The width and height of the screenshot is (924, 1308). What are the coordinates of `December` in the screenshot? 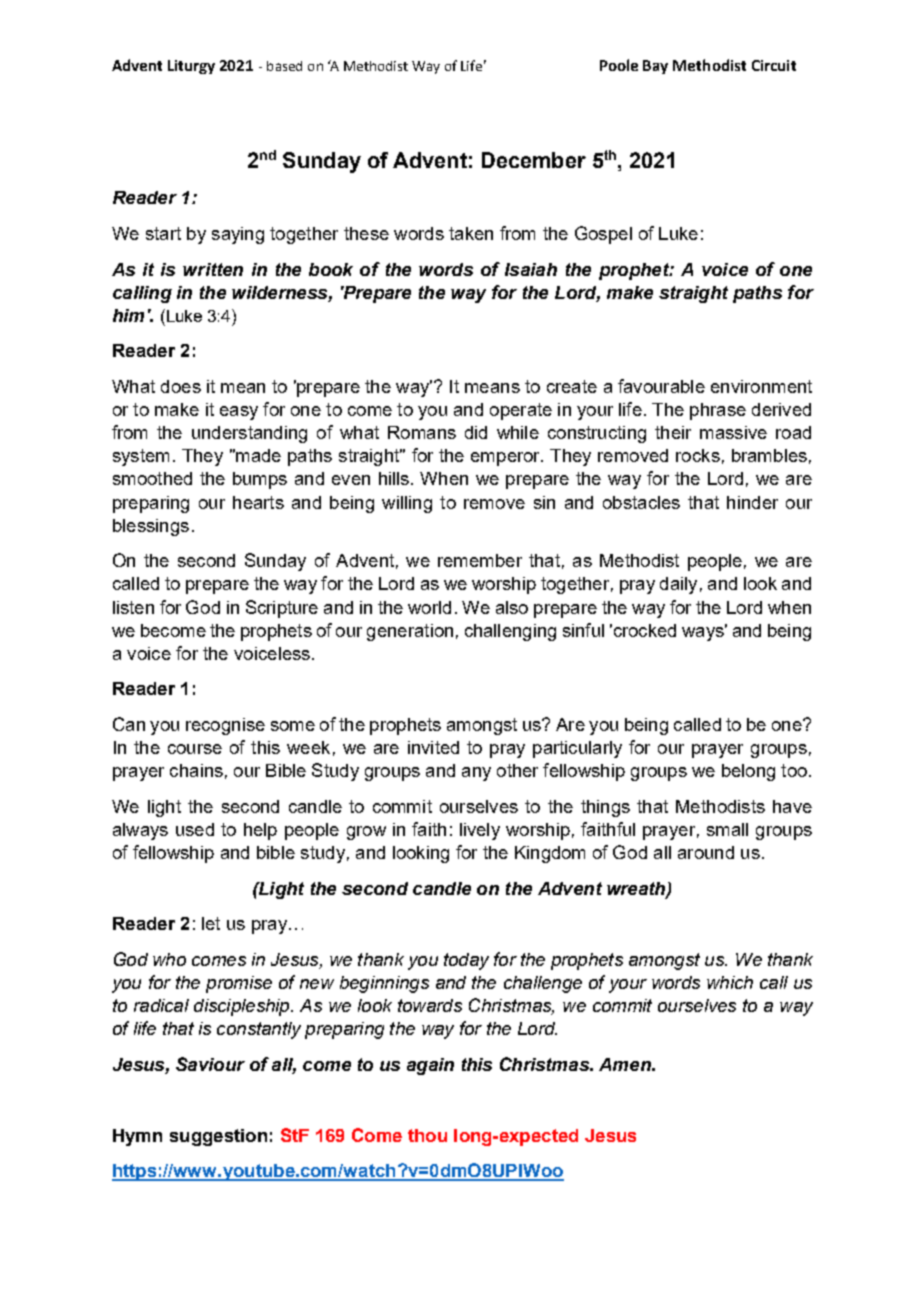 It's located at (534, 160).
